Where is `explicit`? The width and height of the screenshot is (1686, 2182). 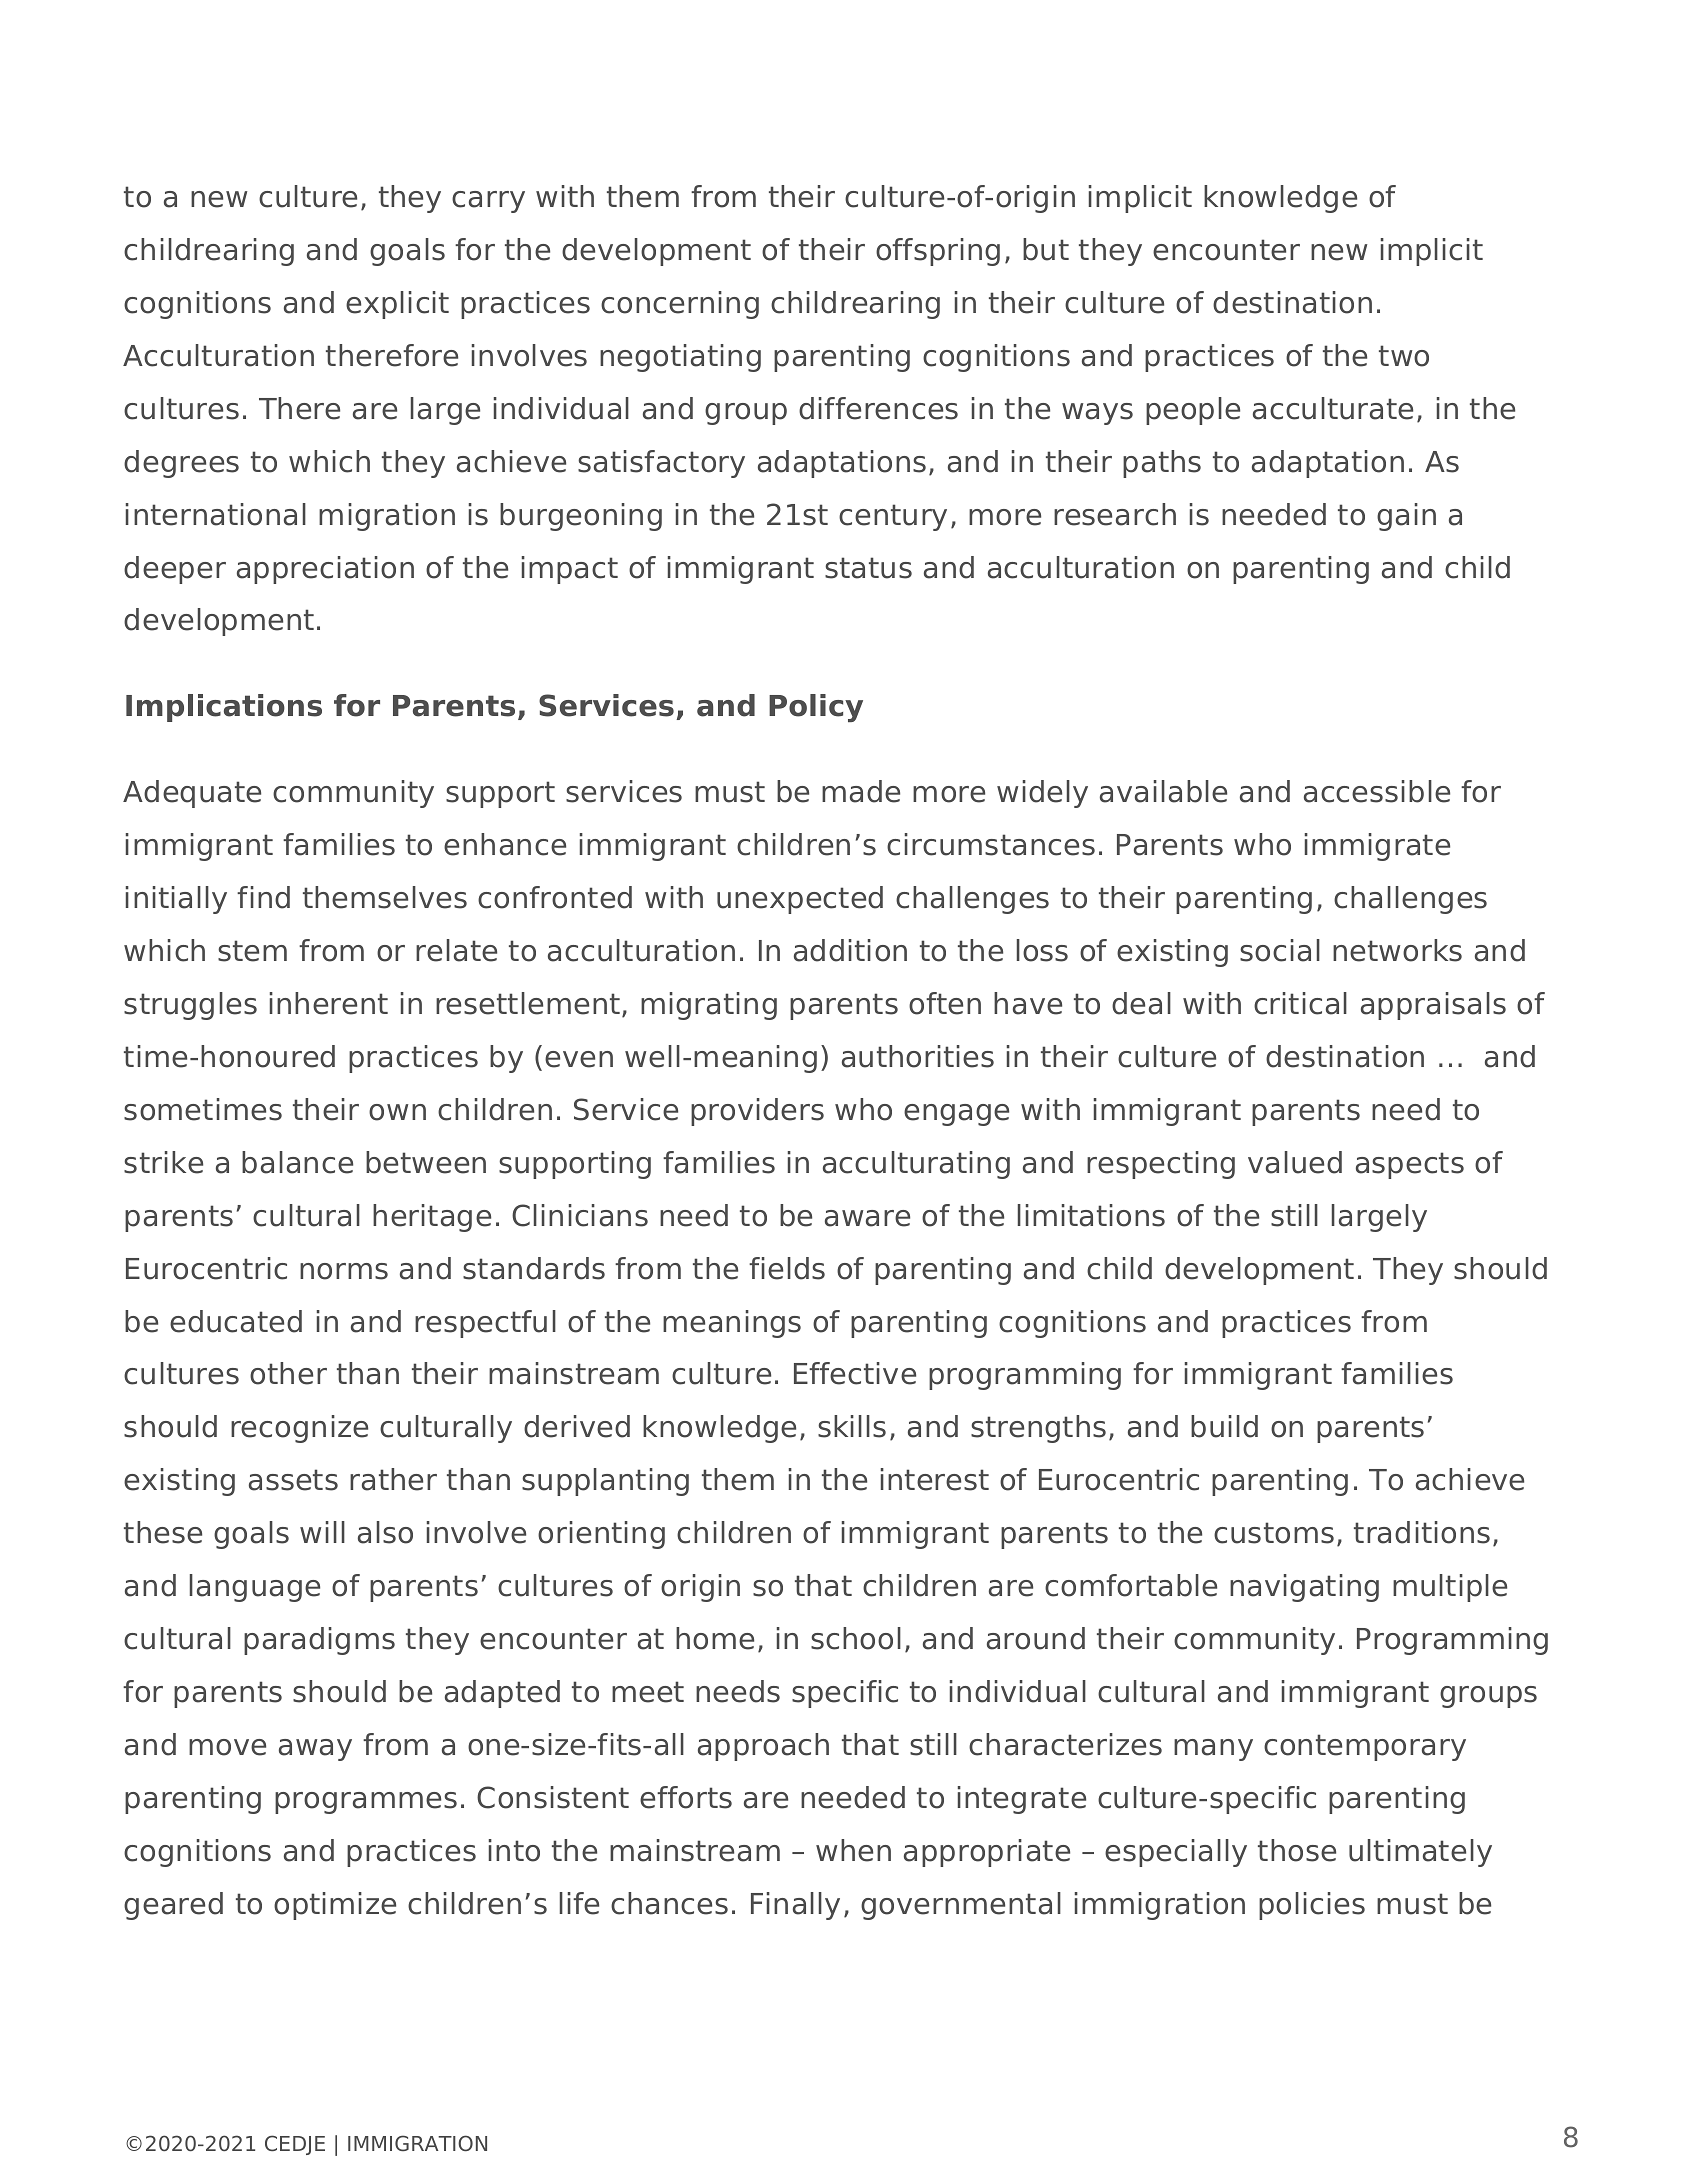 explicit is located at coordinates (397, 305).
